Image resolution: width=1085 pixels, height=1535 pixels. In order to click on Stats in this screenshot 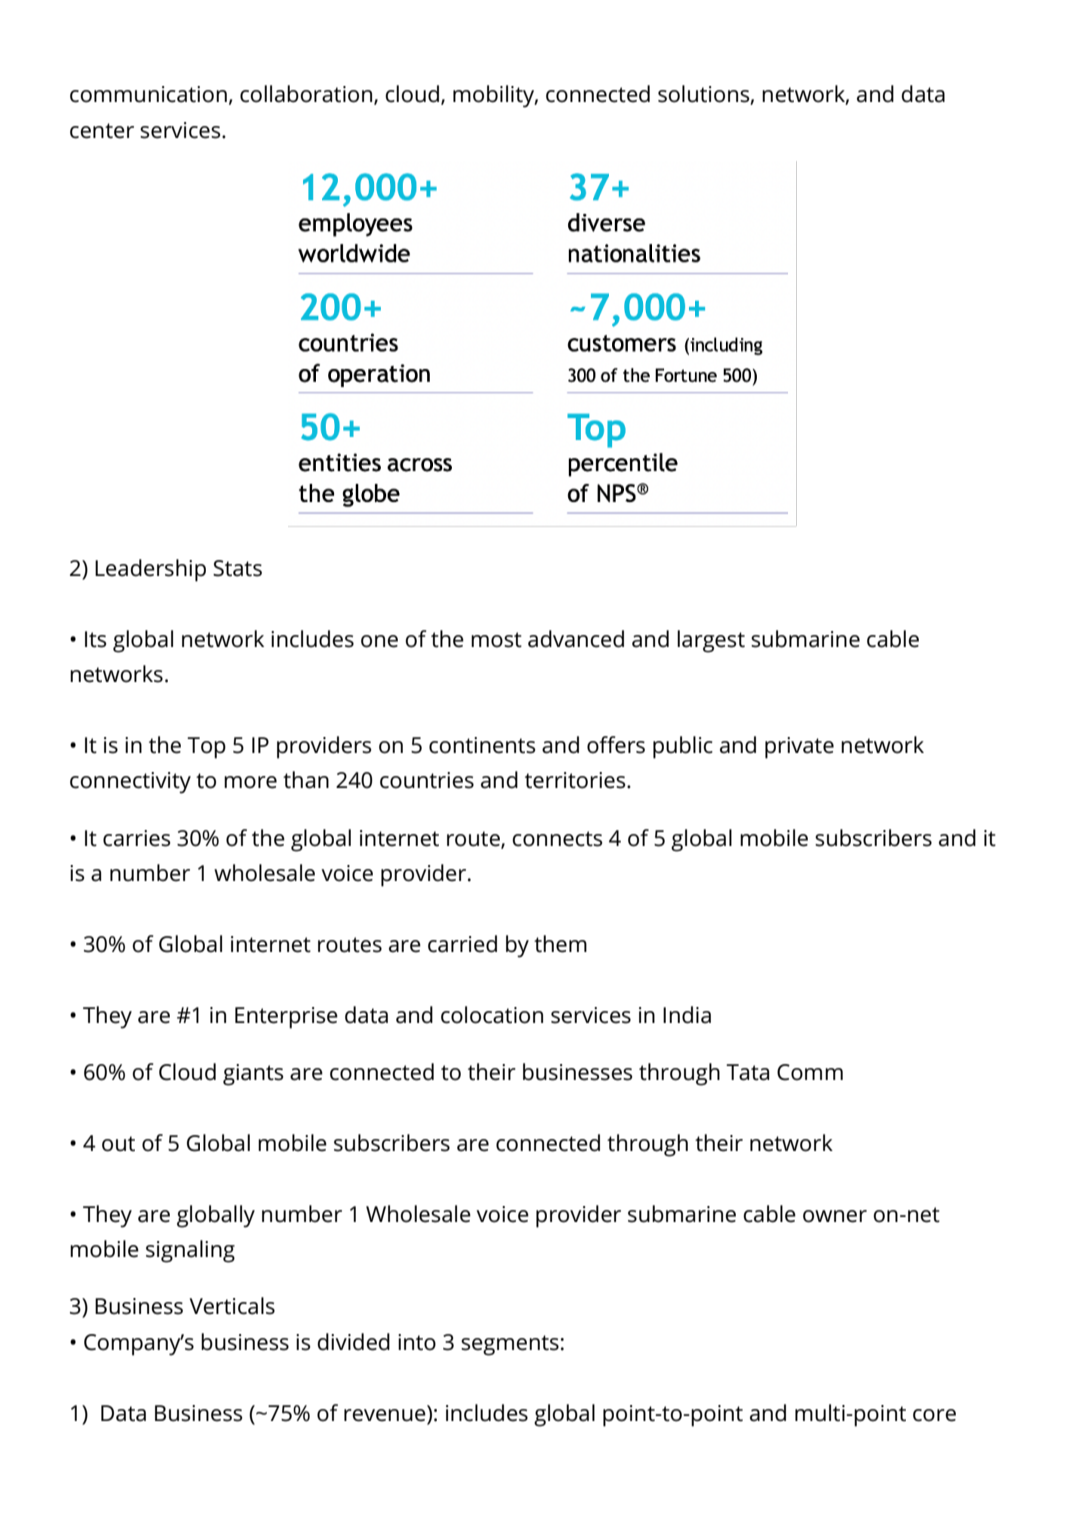, I will do `click(237, 568)`.
